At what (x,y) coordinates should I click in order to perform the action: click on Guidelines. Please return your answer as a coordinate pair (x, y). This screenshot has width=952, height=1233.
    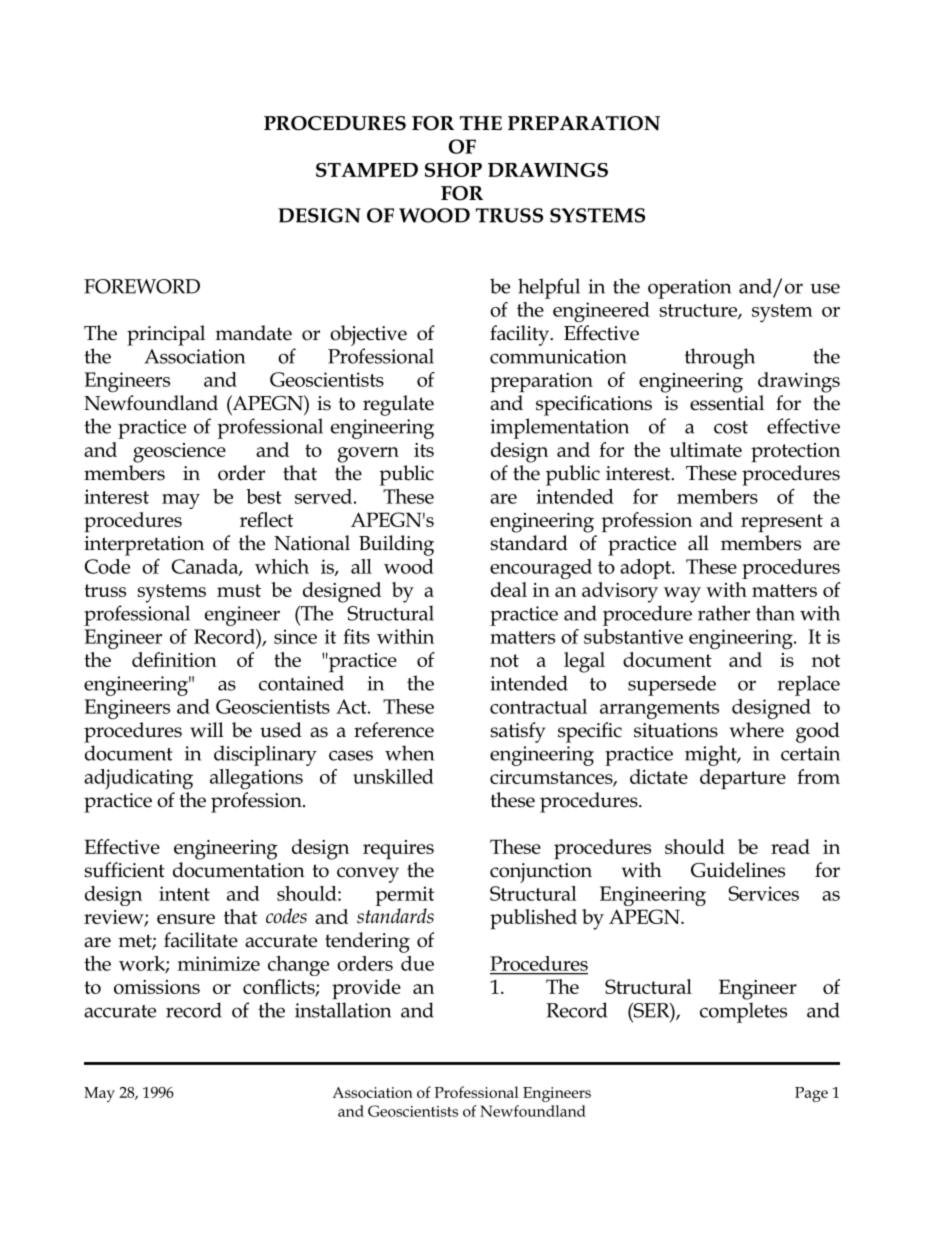
    Looking at the image, I should click on (738, 870).
